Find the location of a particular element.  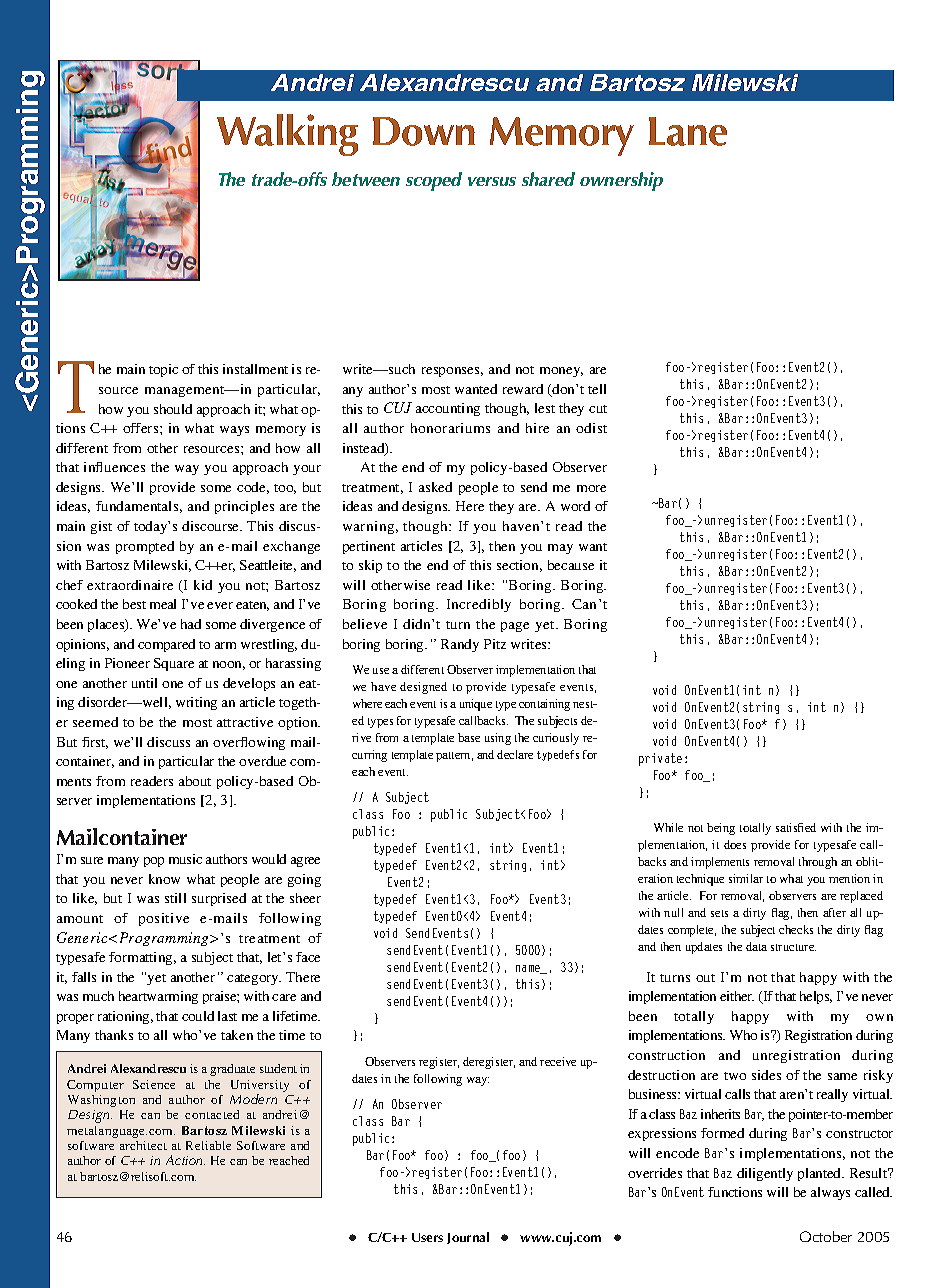

asked is located at coordinates (435, 487).
